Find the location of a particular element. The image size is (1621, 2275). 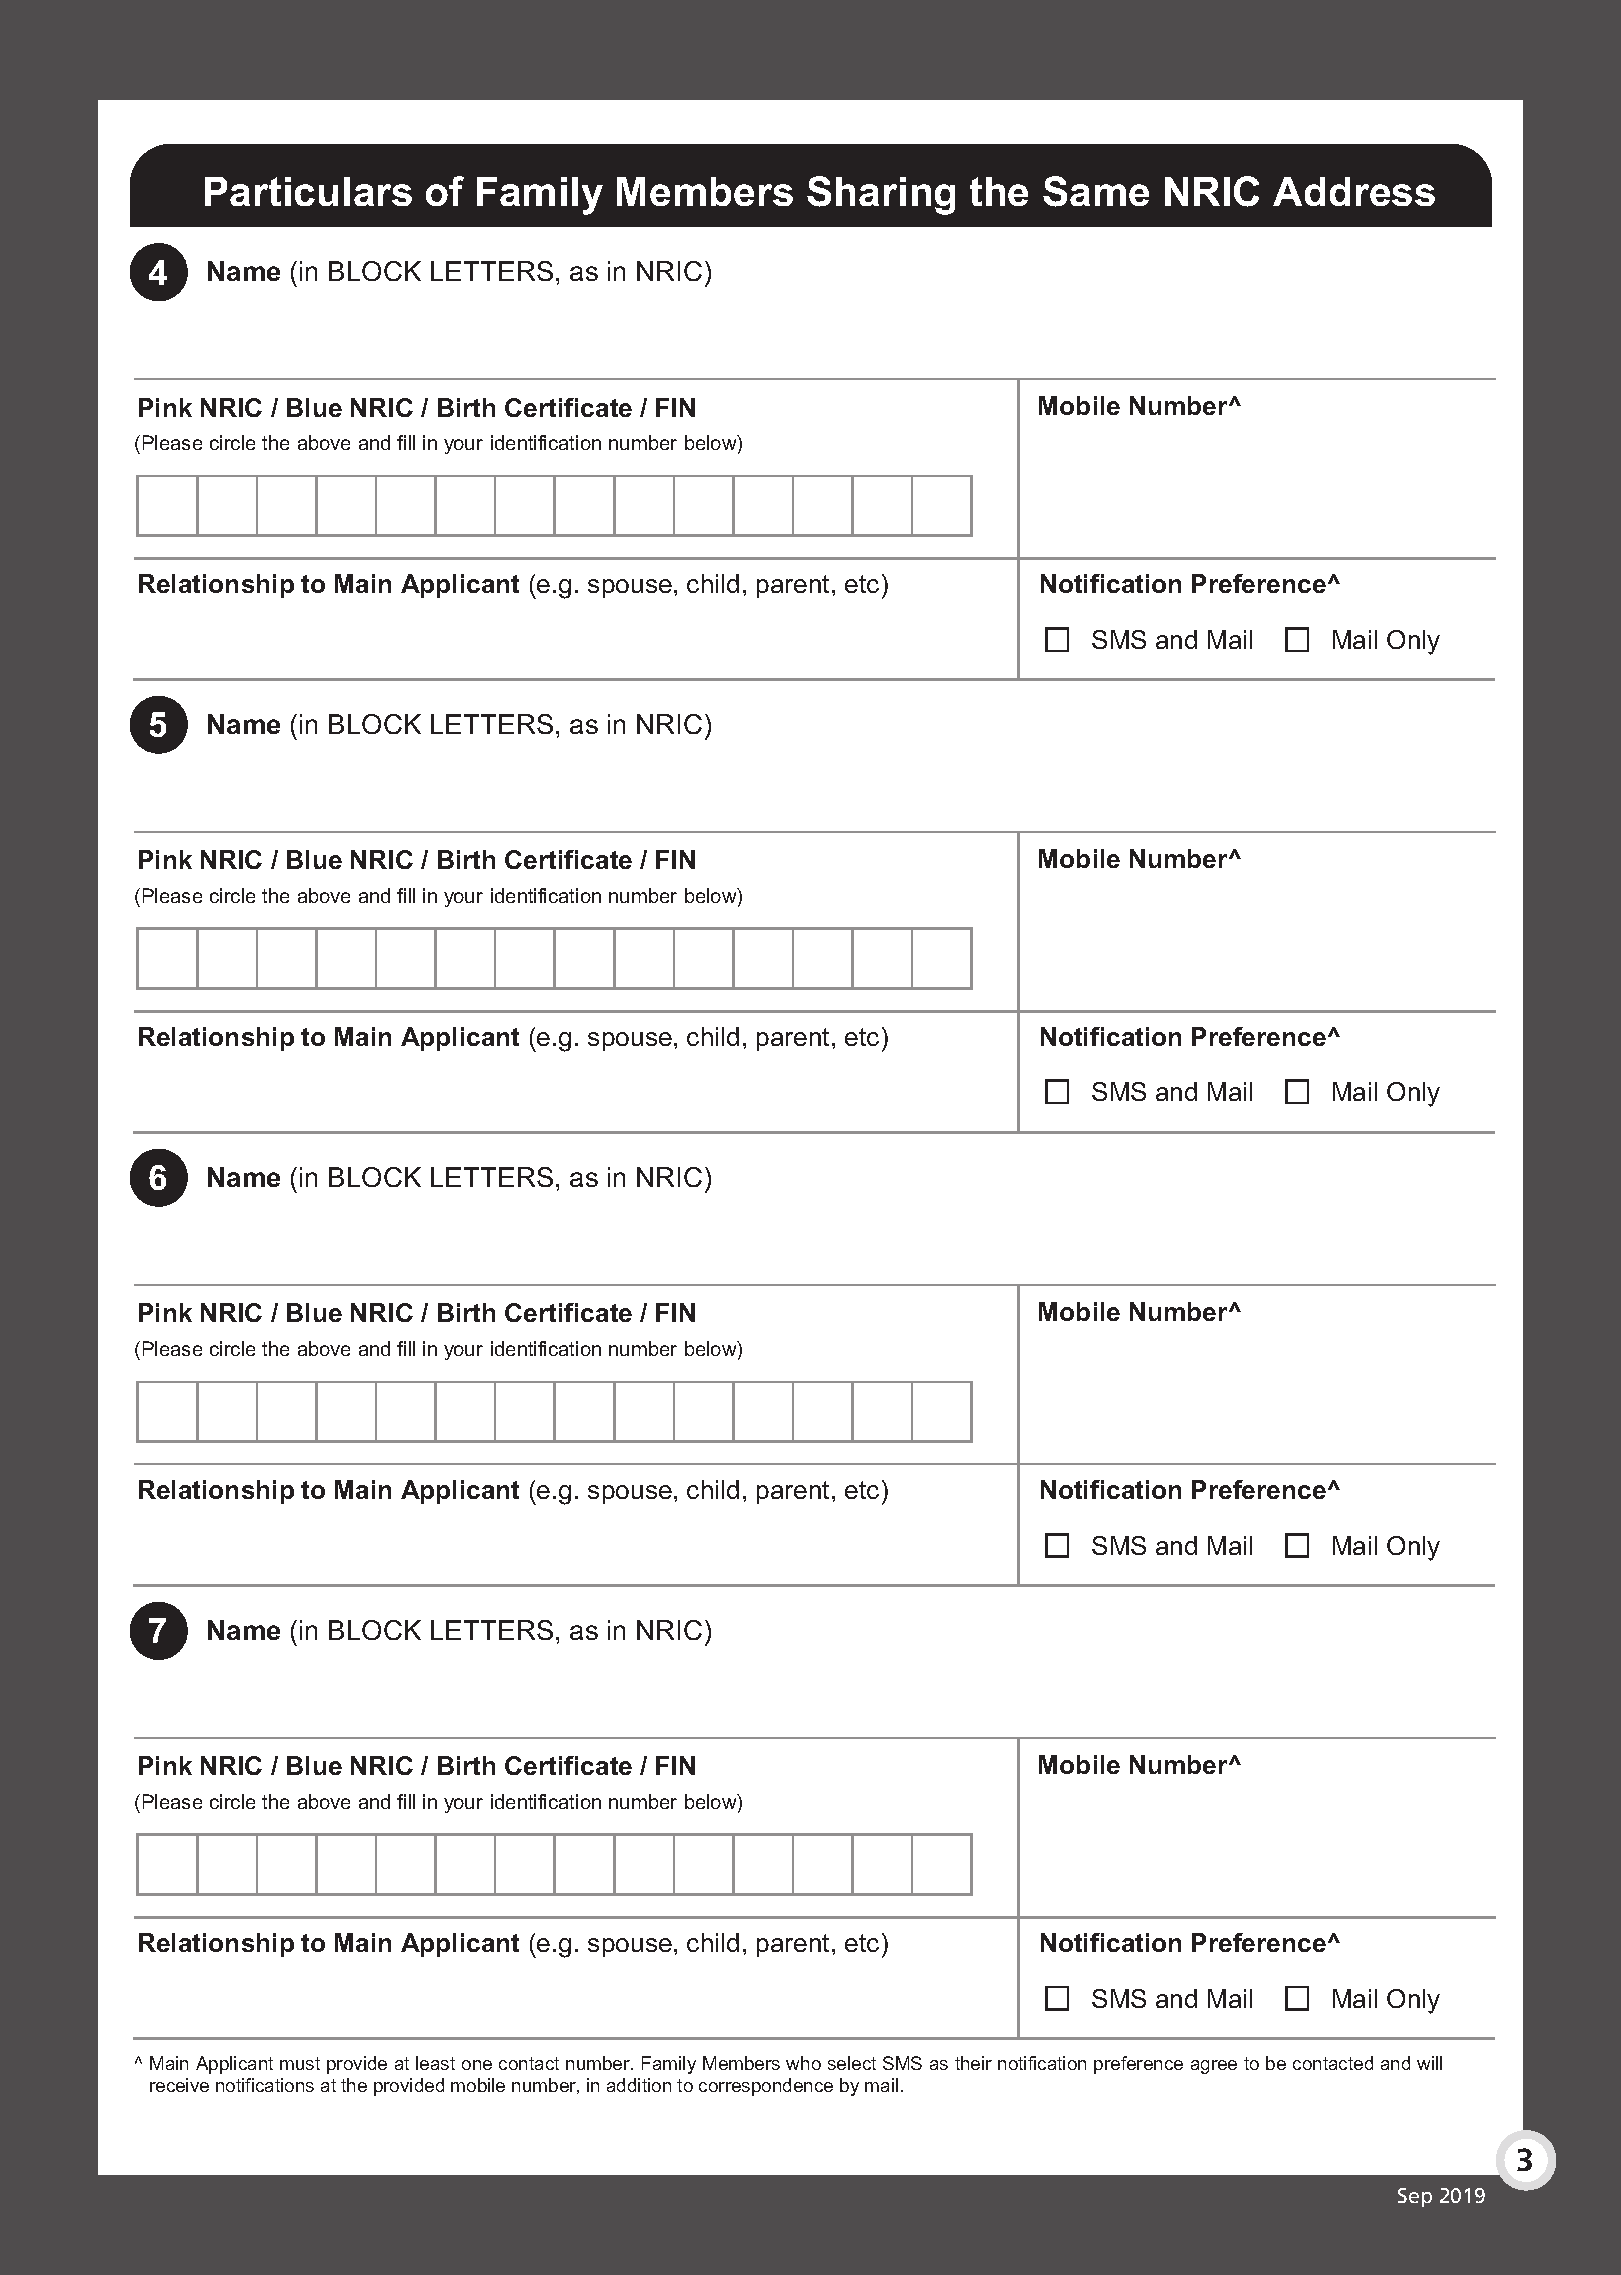

least is located at coordinates (435, 2063).
